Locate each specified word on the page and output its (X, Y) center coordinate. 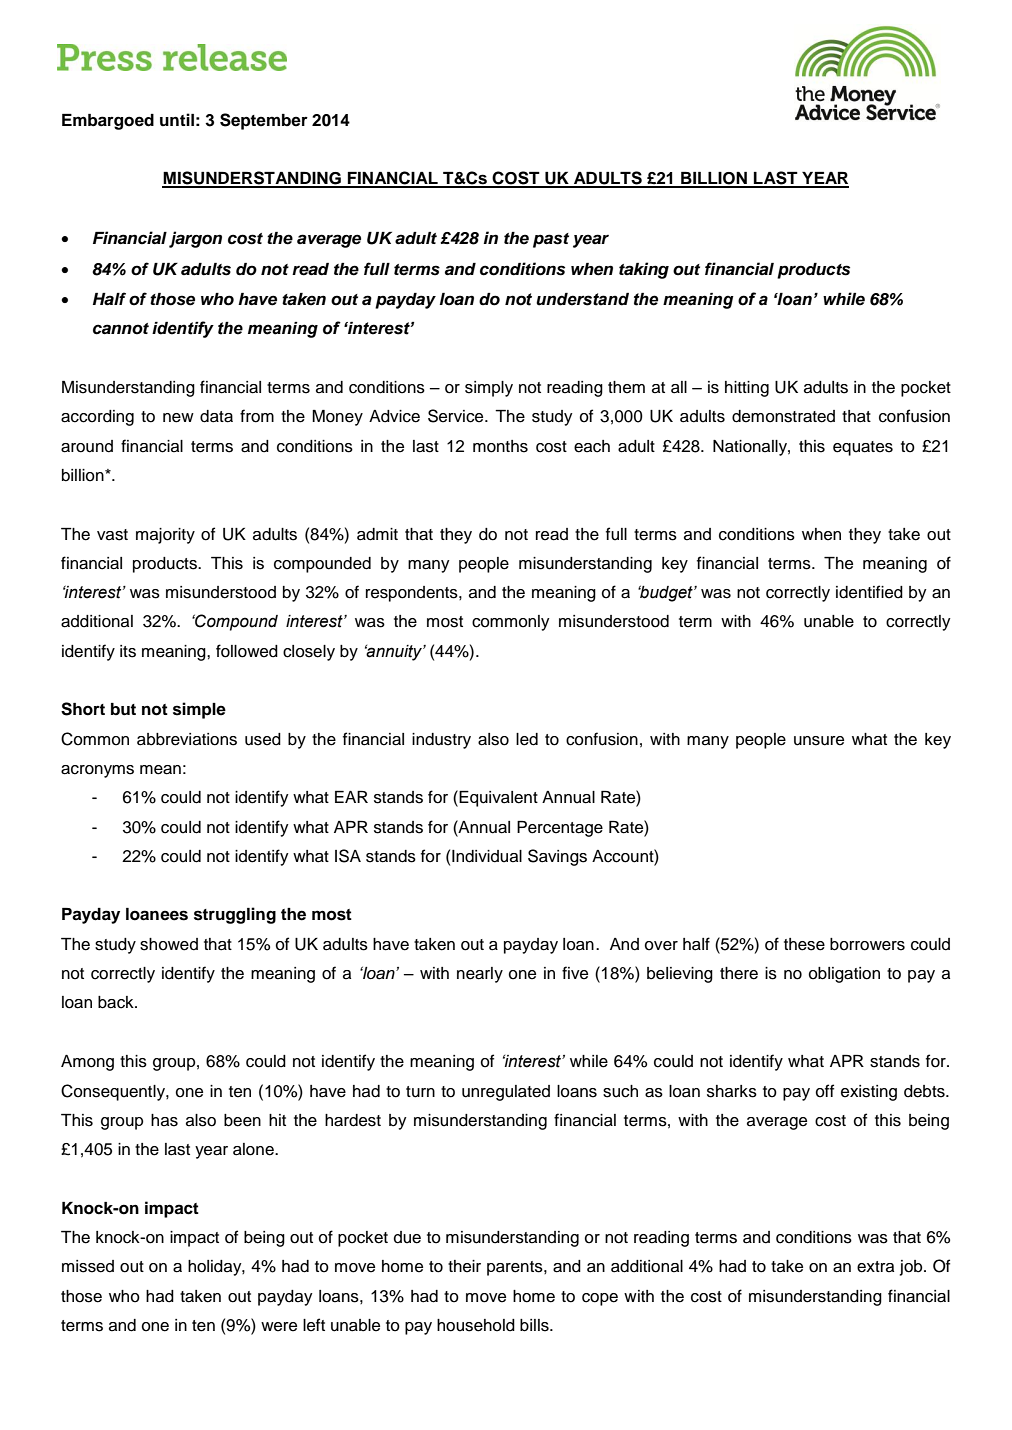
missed (88, 1266)
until (177, 119)
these (804, 944)
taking (644, 270)
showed (169, 944)
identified (869, 592)
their (464, 1266)
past (551, 240)
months (500, 446)
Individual (487, 856)
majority (165, 536)
